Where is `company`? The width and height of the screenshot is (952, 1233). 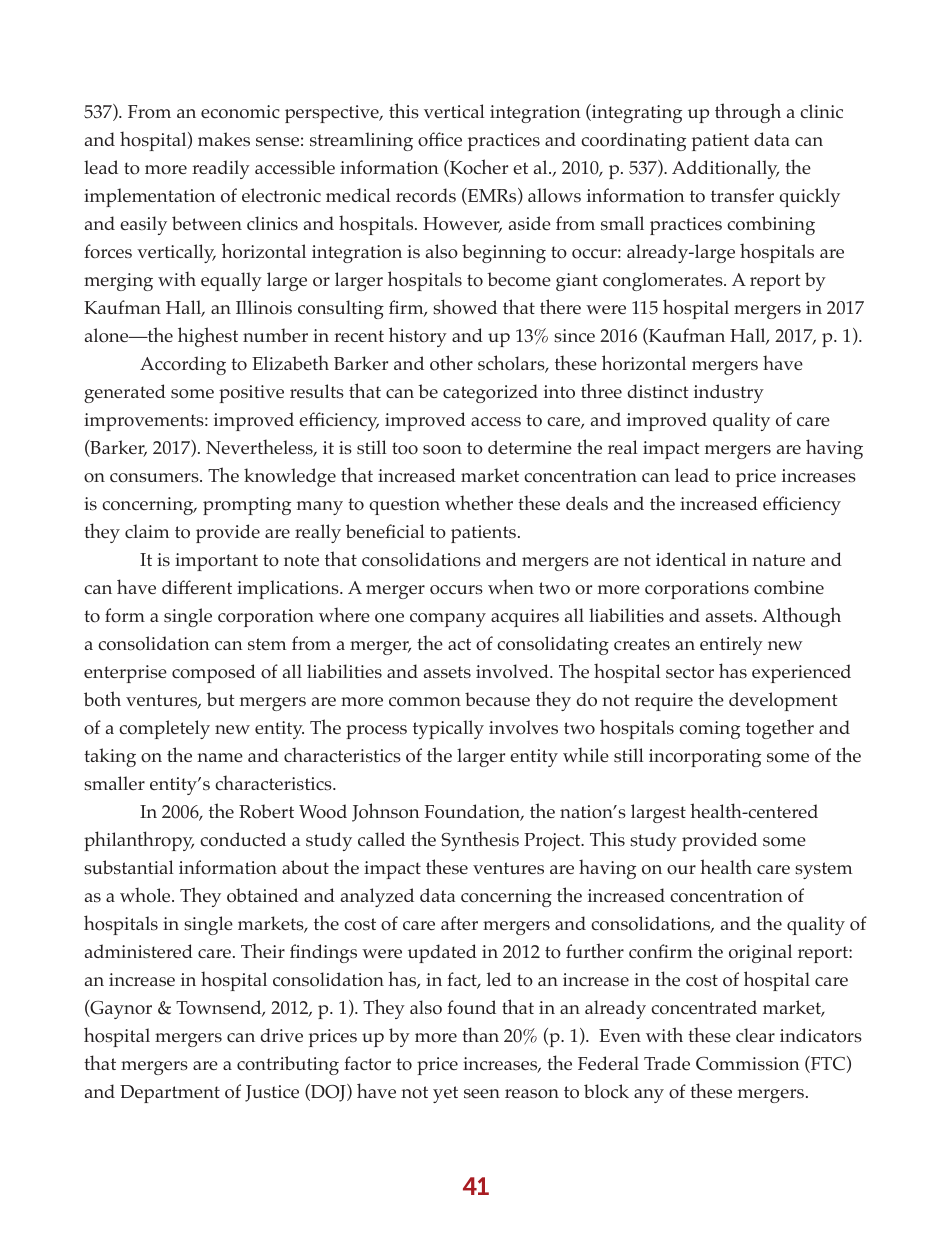 company is located at coordinates (448, 620).
